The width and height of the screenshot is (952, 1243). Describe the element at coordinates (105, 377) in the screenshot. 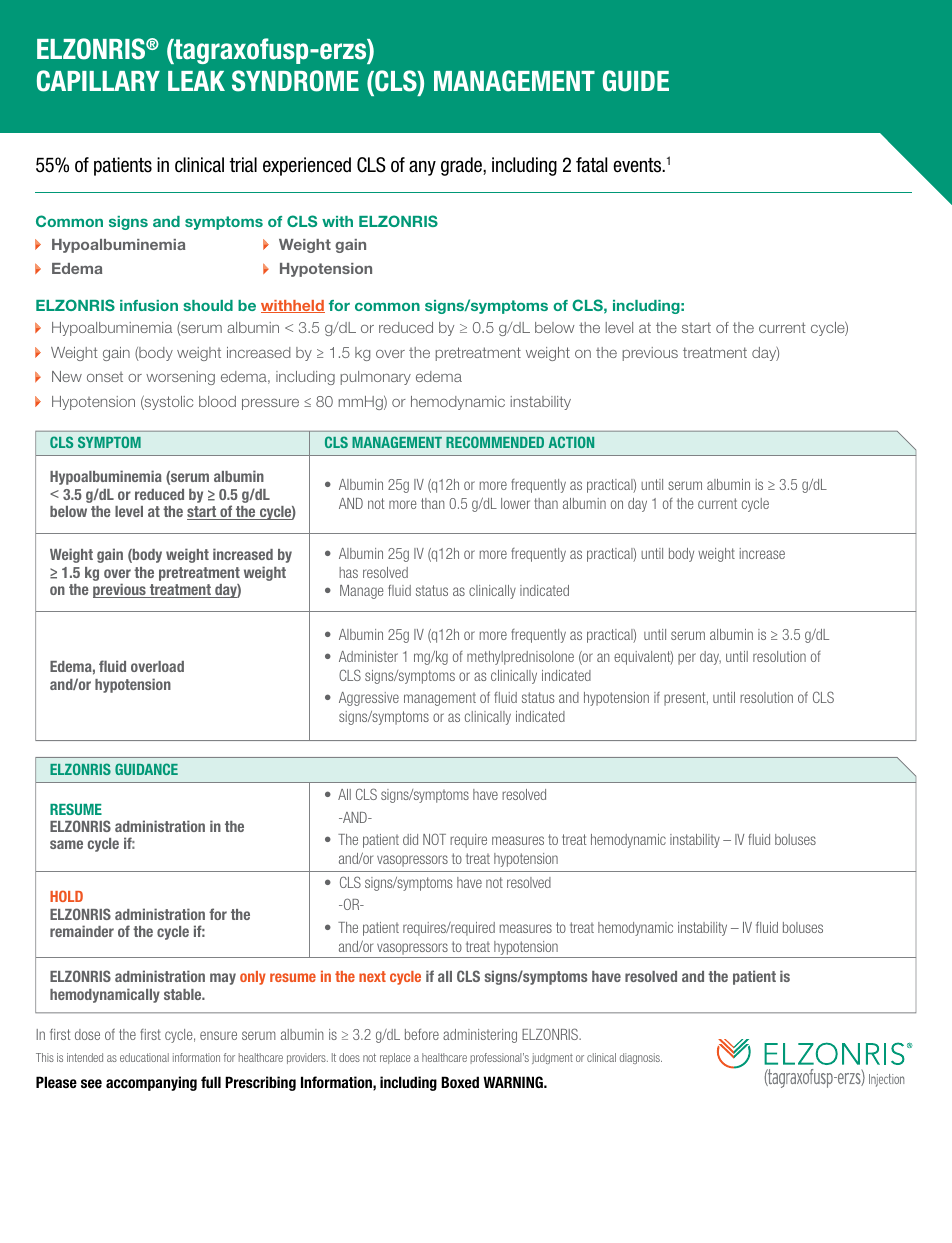

I see `onset` at that location.
